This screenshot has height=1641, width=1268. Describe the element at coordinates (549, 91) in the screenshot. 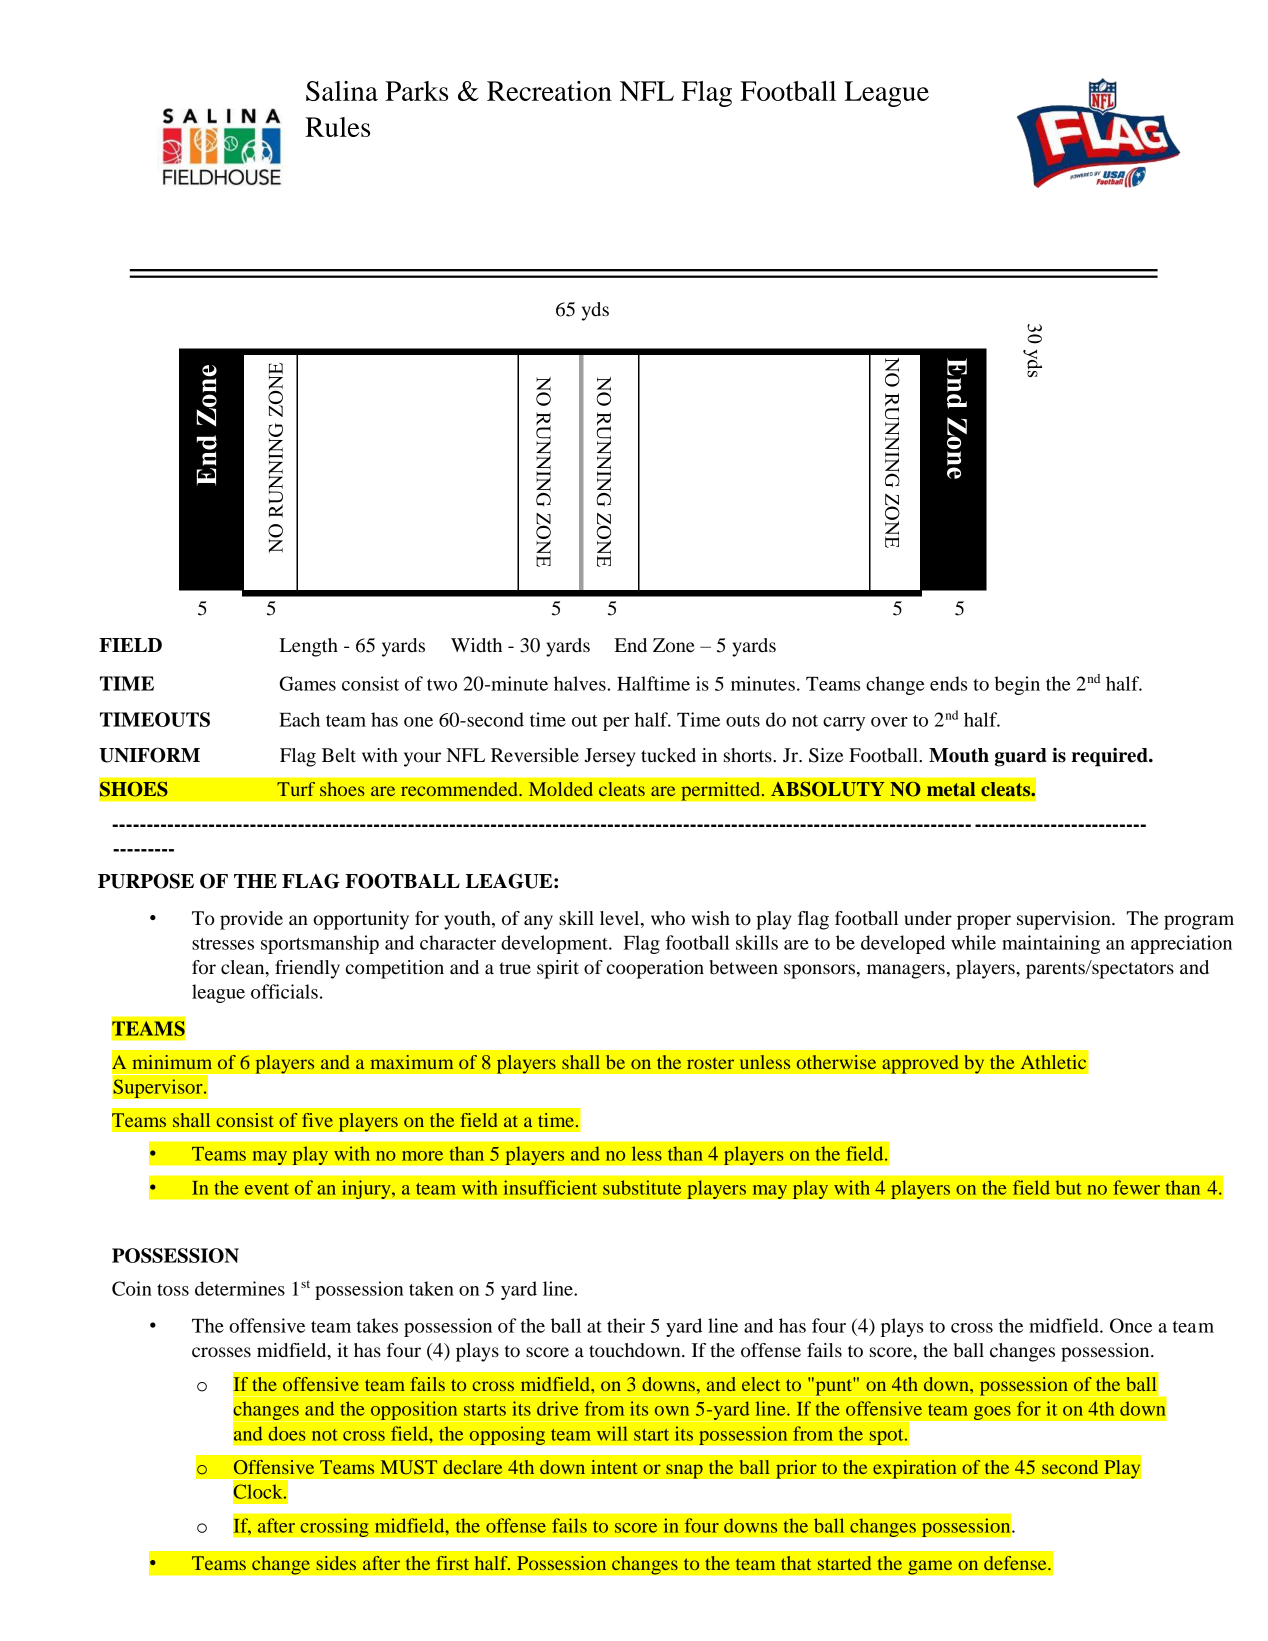

I see `Recreation` at that location.
